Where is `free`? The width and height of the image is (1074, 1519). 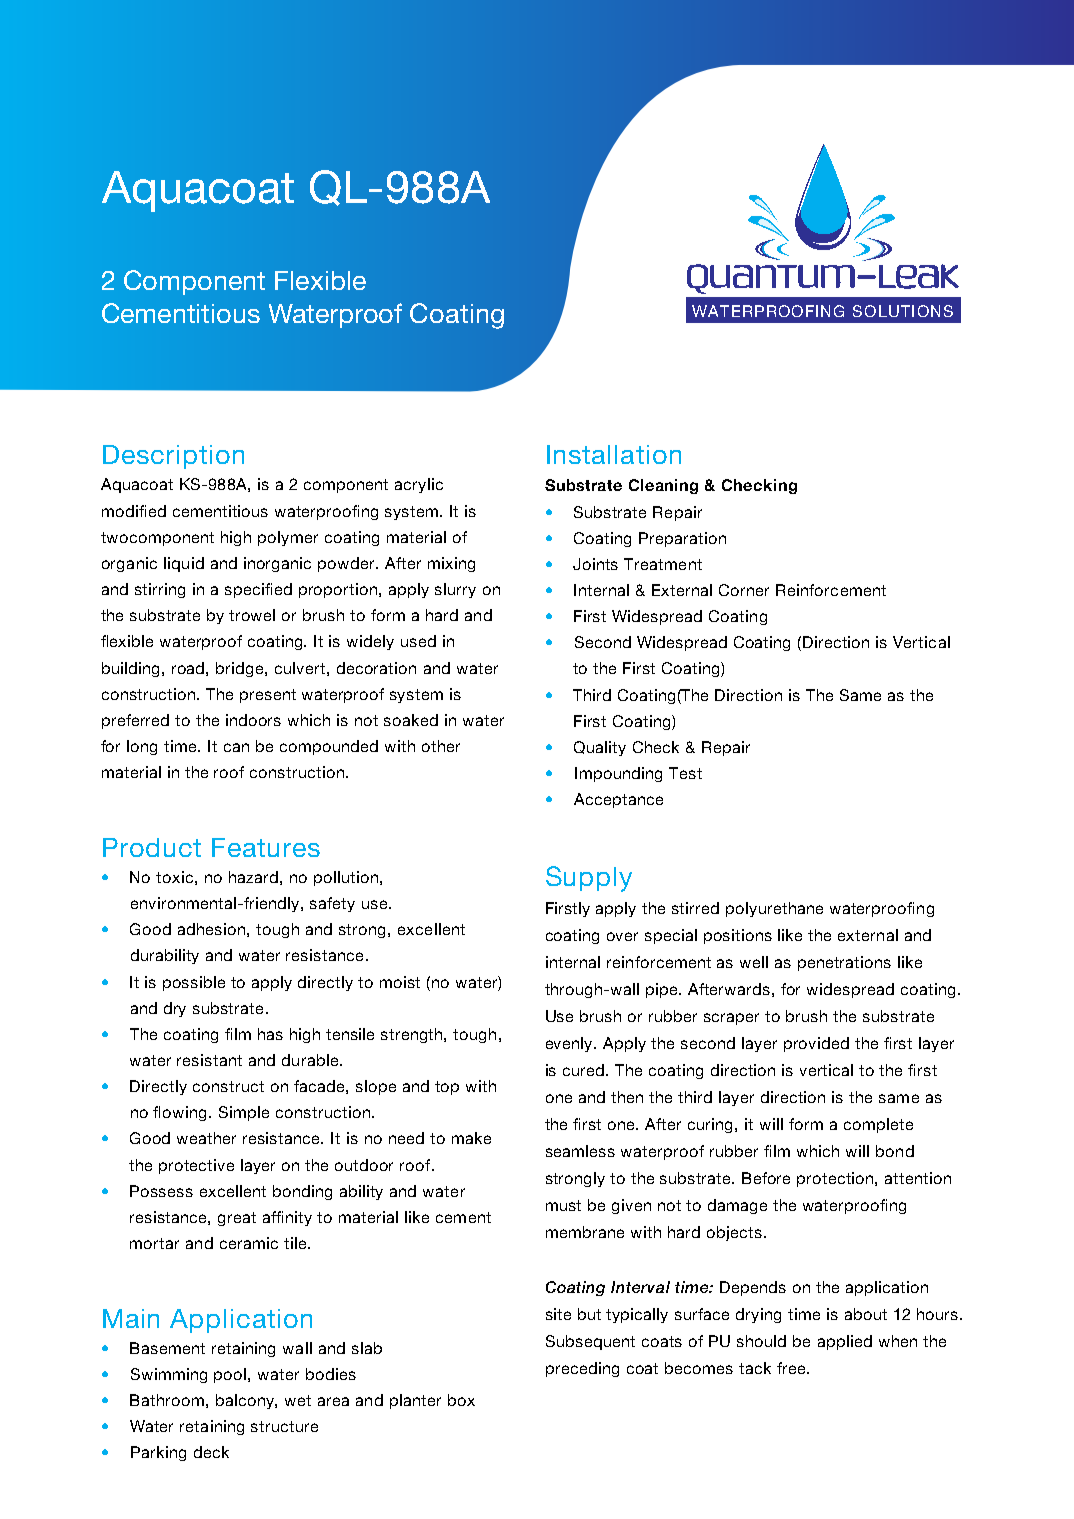
free is located at coordinates (792, 1368).
